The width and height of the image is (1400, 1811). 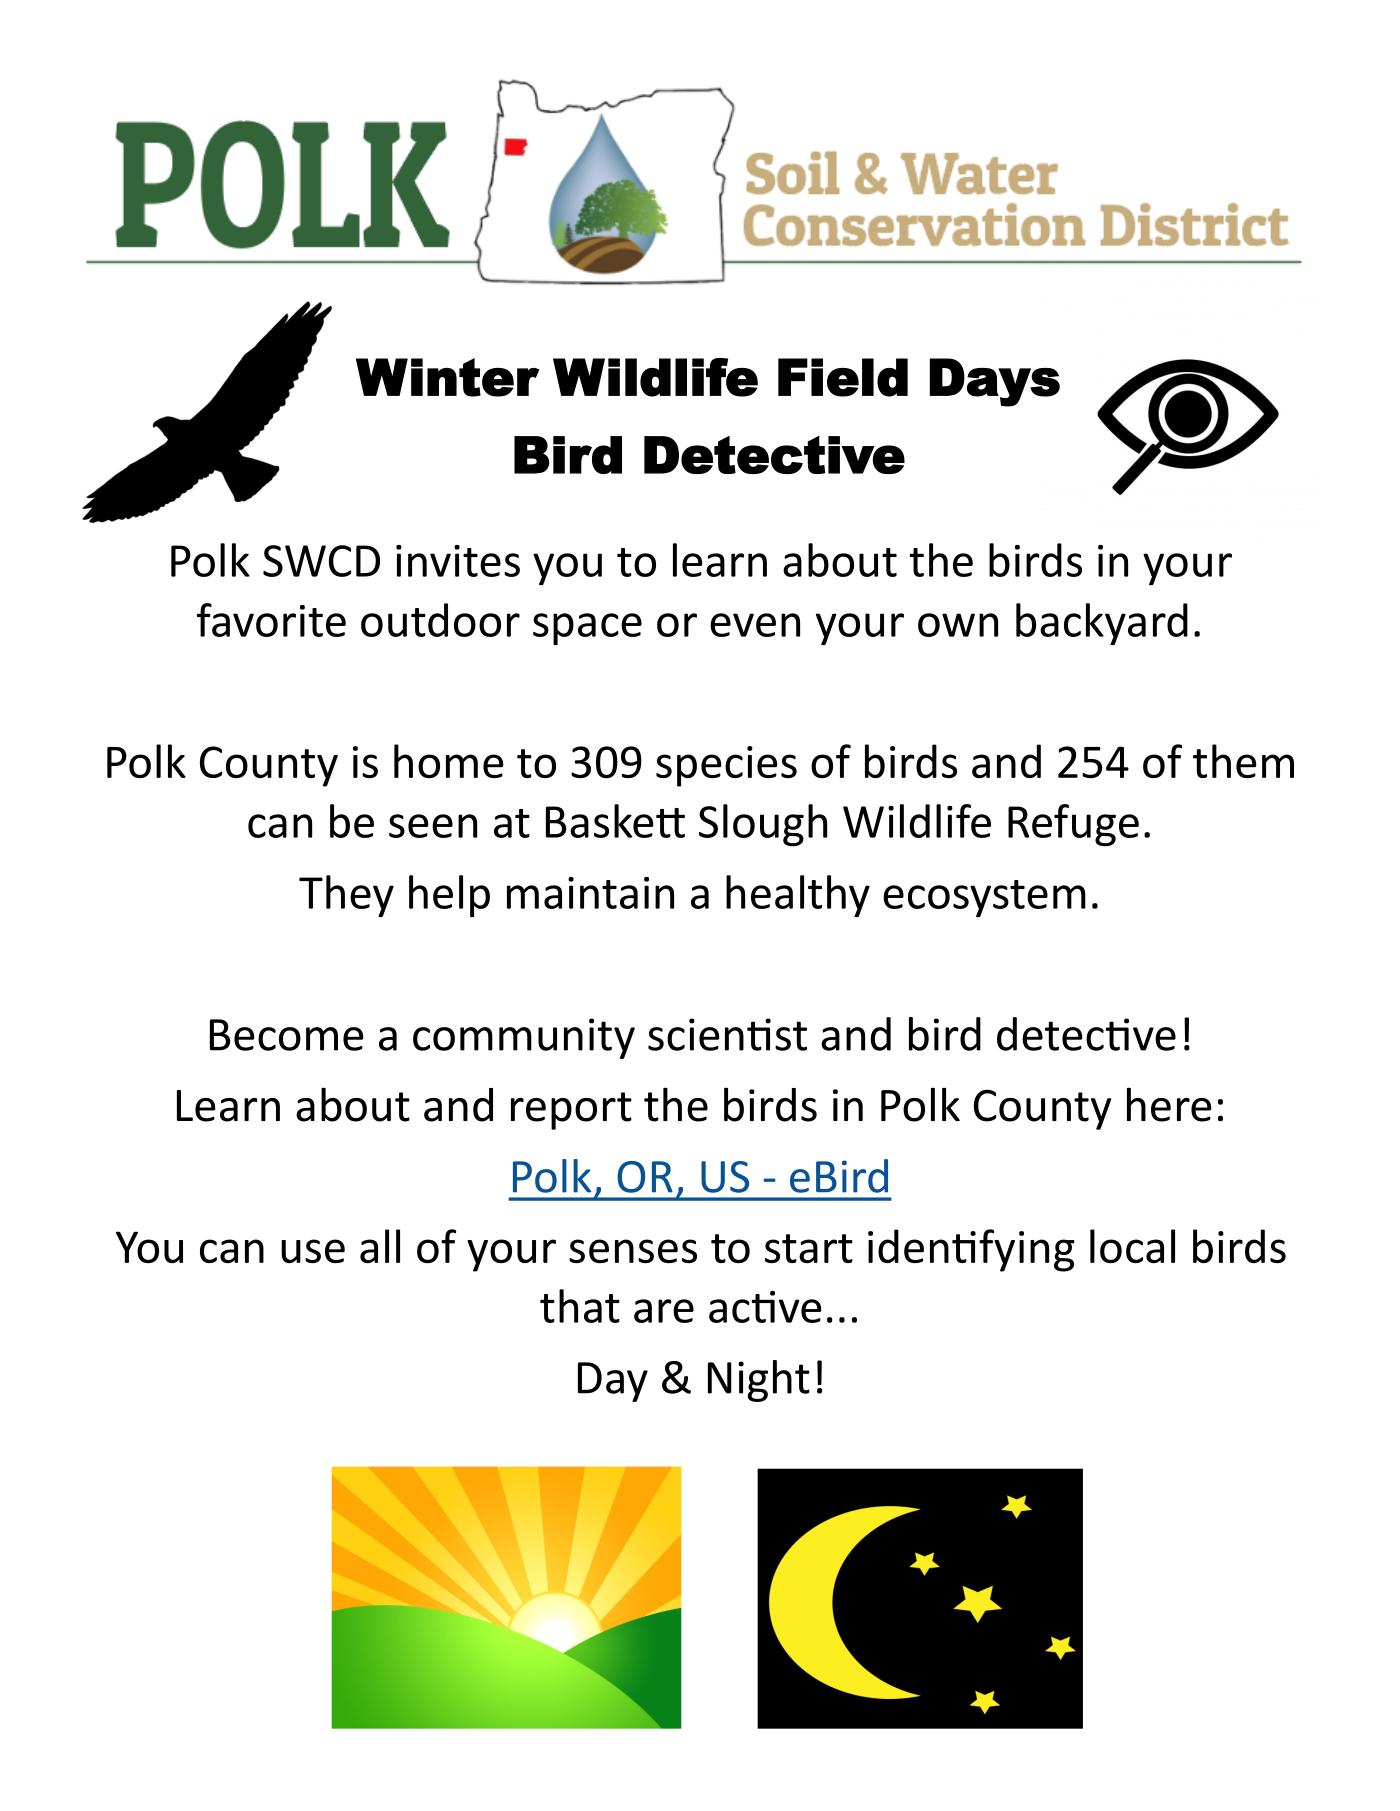 I want to click on them, so click(x=1243, y=761).
